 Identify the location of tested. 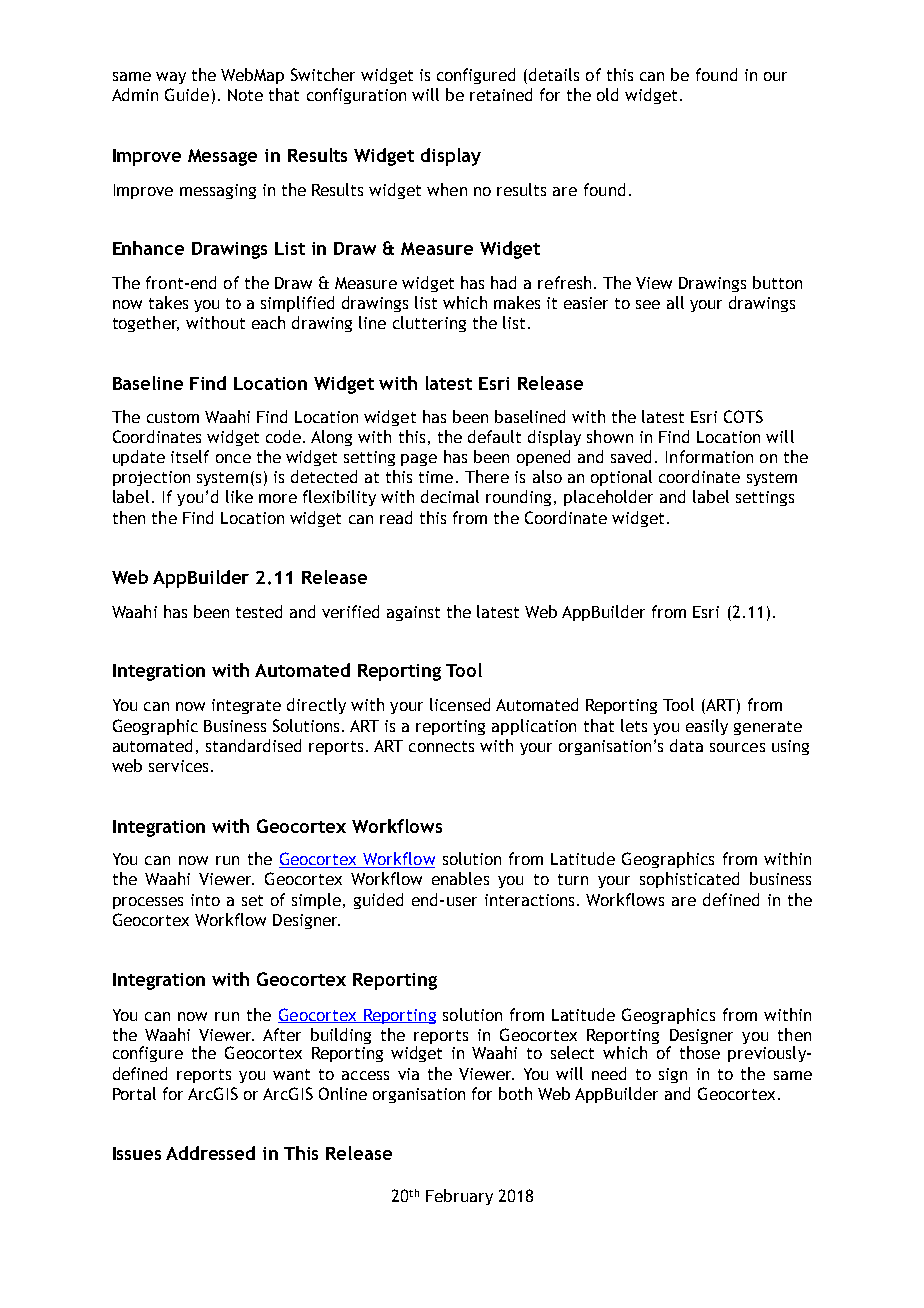
(259, 611).
